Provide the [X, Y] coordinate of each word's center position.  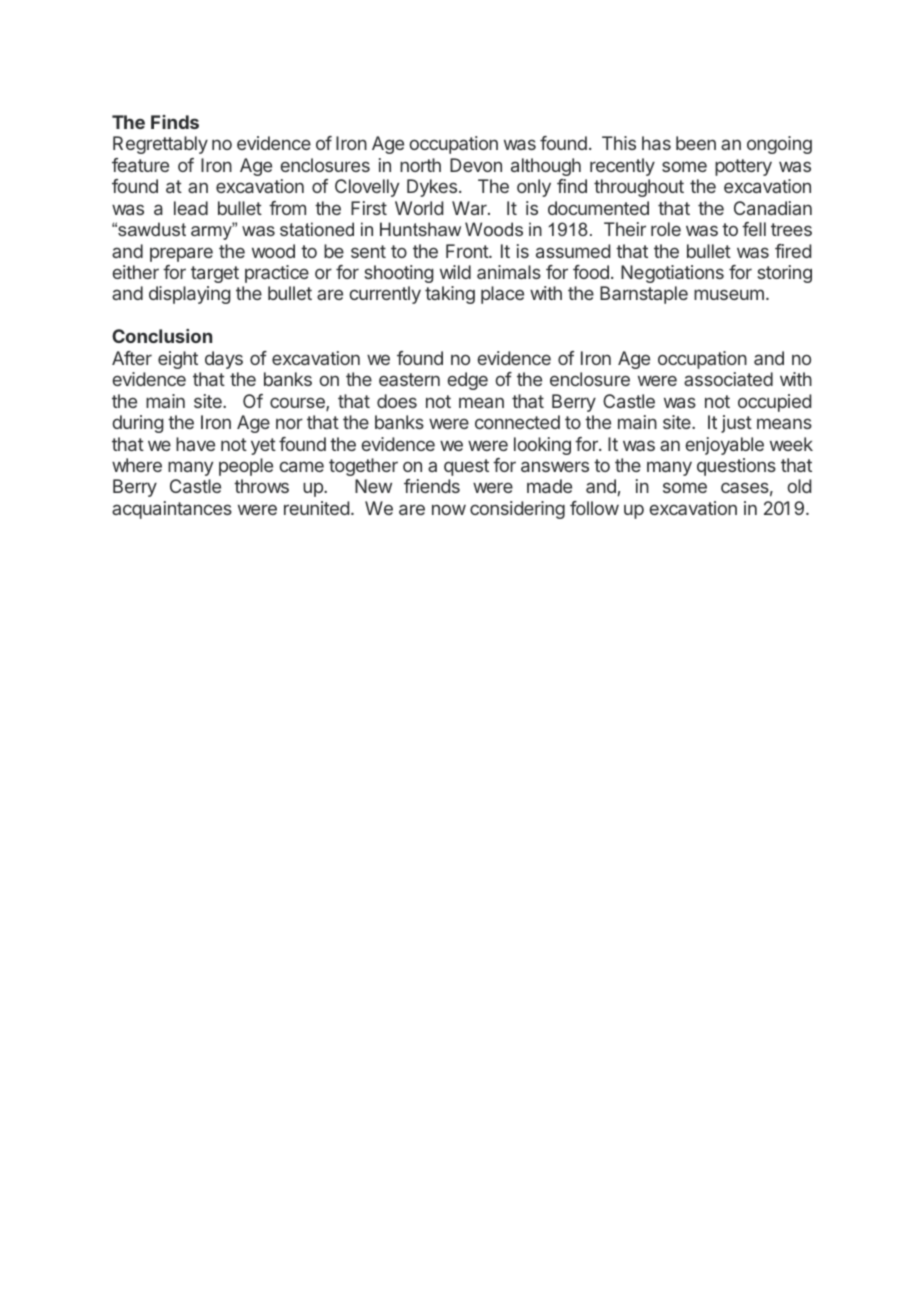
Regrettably [160, 145]
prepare [181, 254]
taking [450, 295]
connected [517, 422]
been [696, 143]
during [138, 424]
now [449, 509]
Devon [476, 165]
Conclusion [162, 336]
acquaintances [172, 510]
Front [468, 251]
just [736, 424]
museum [729, 294]
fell [754, 229]
